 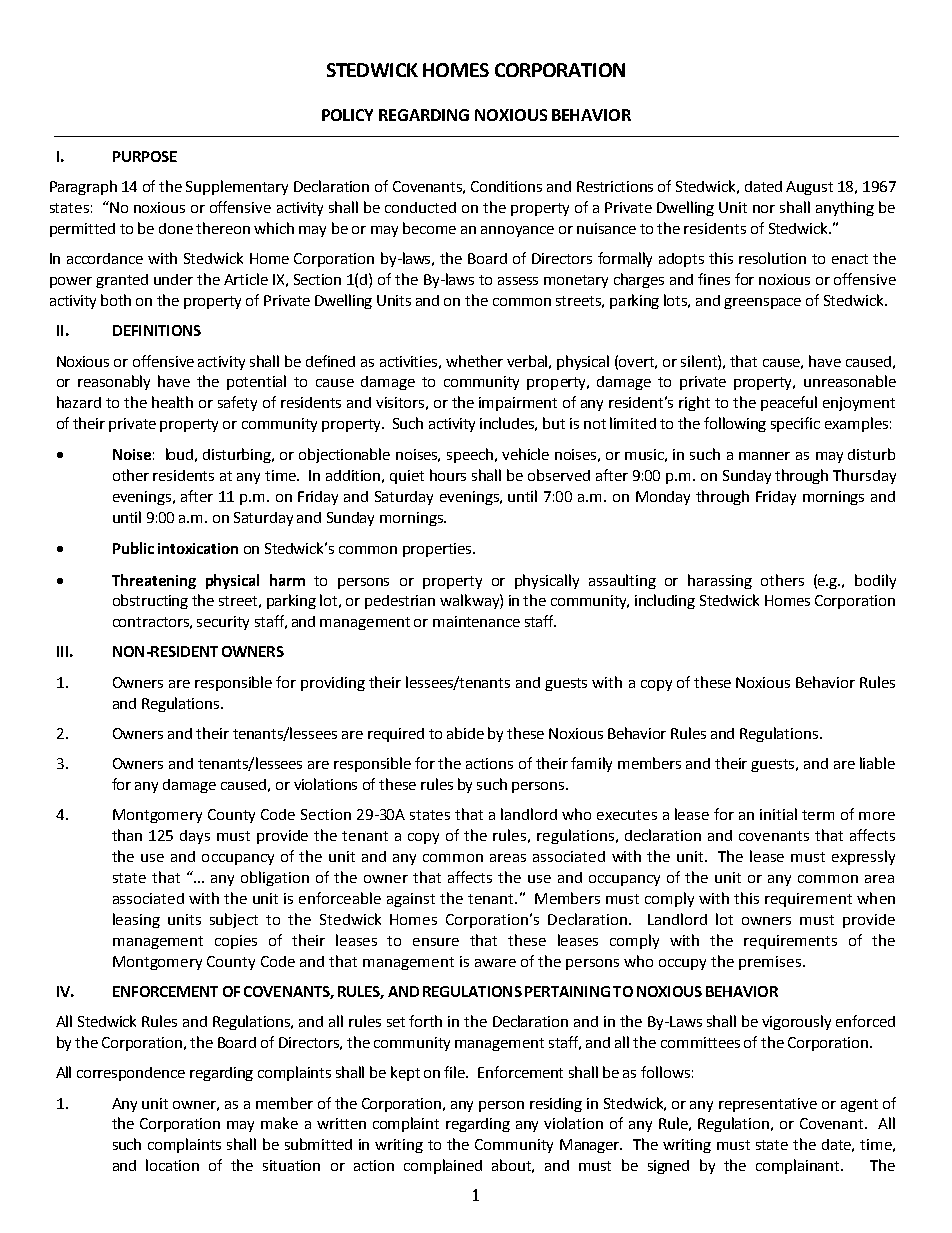 I want to click on August, so click(x=809, y=188).
